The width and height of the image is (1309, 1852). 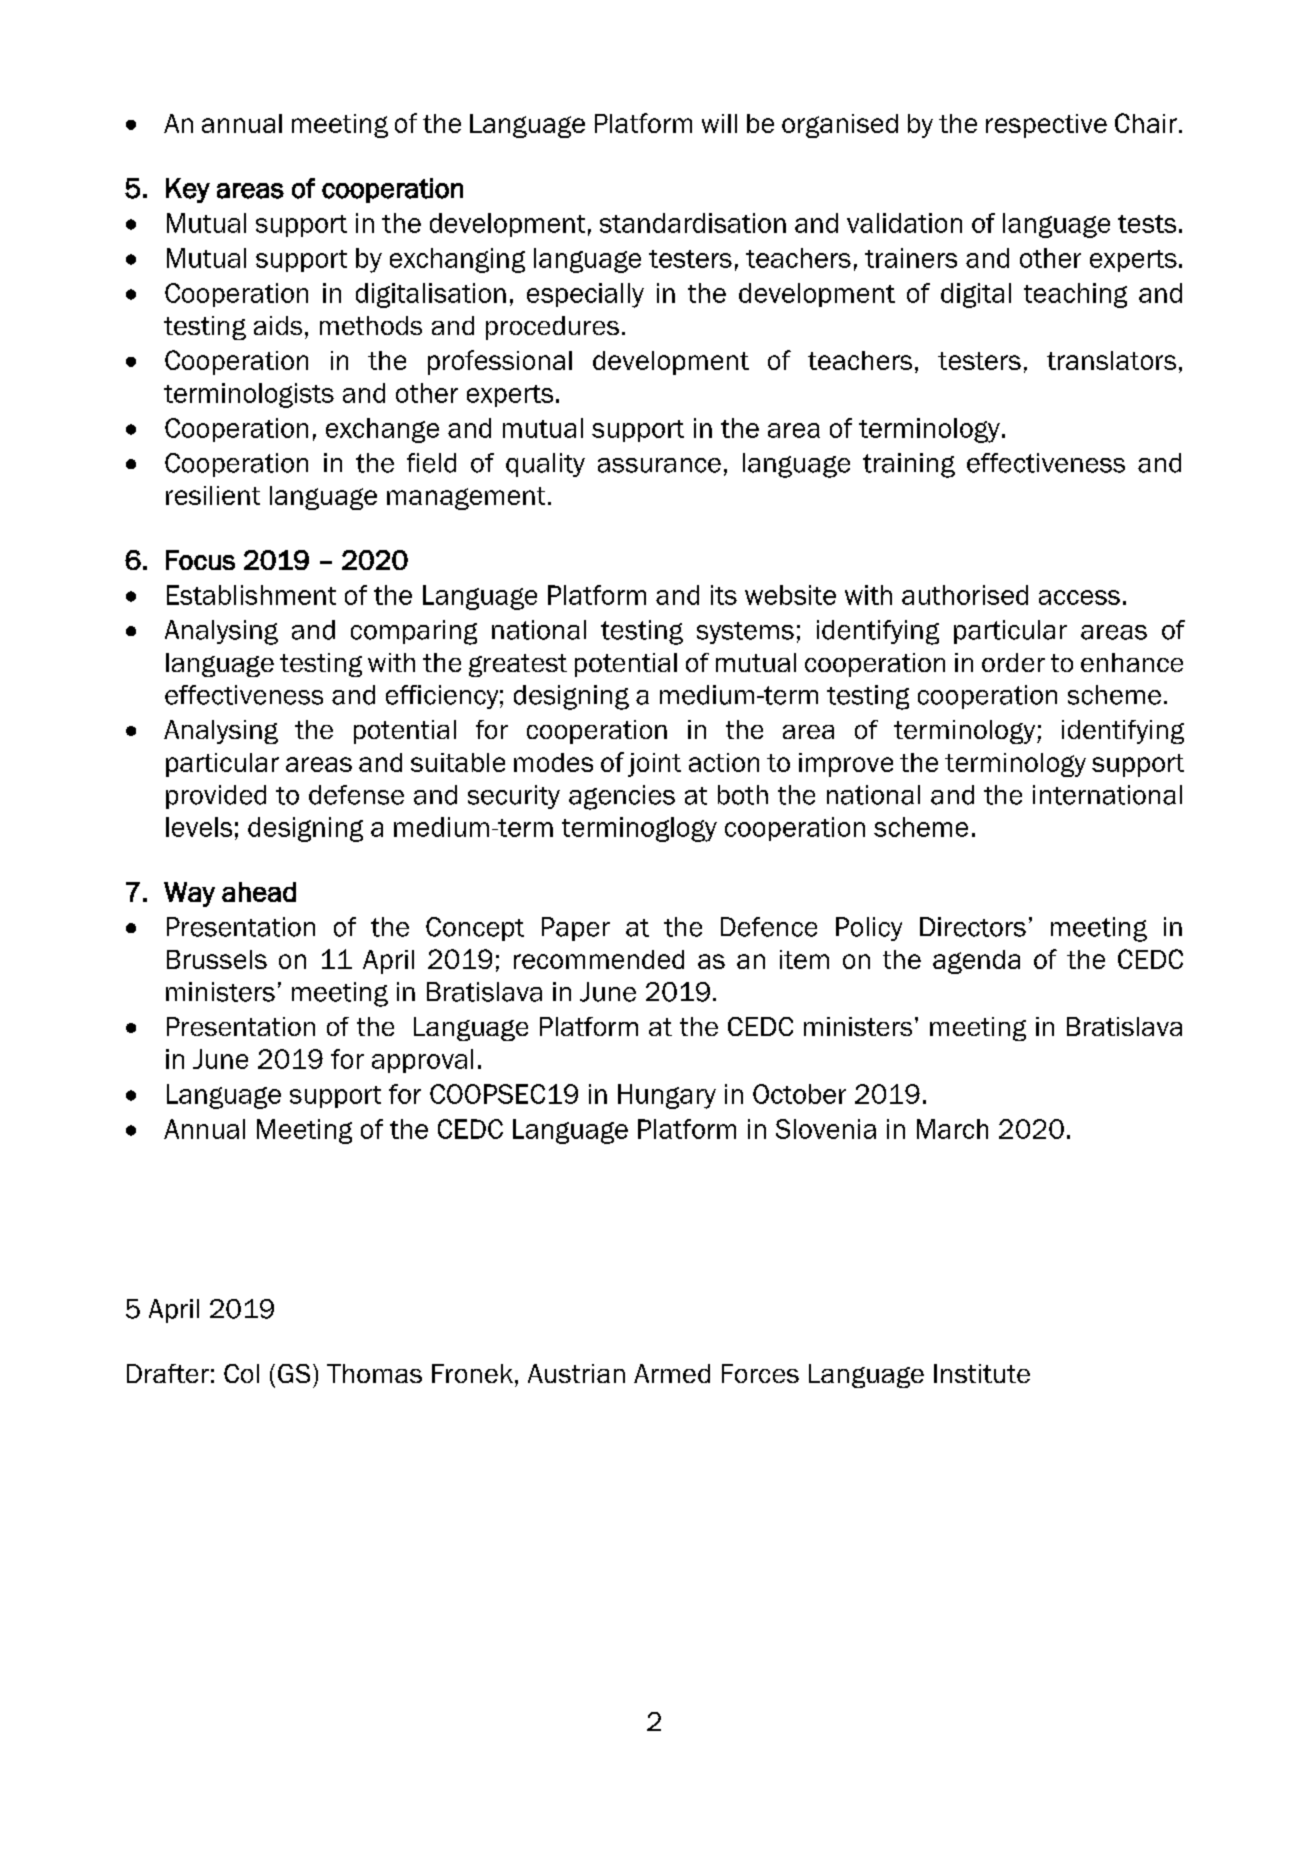 I want to click on order, so click(x=1013, y=662).
